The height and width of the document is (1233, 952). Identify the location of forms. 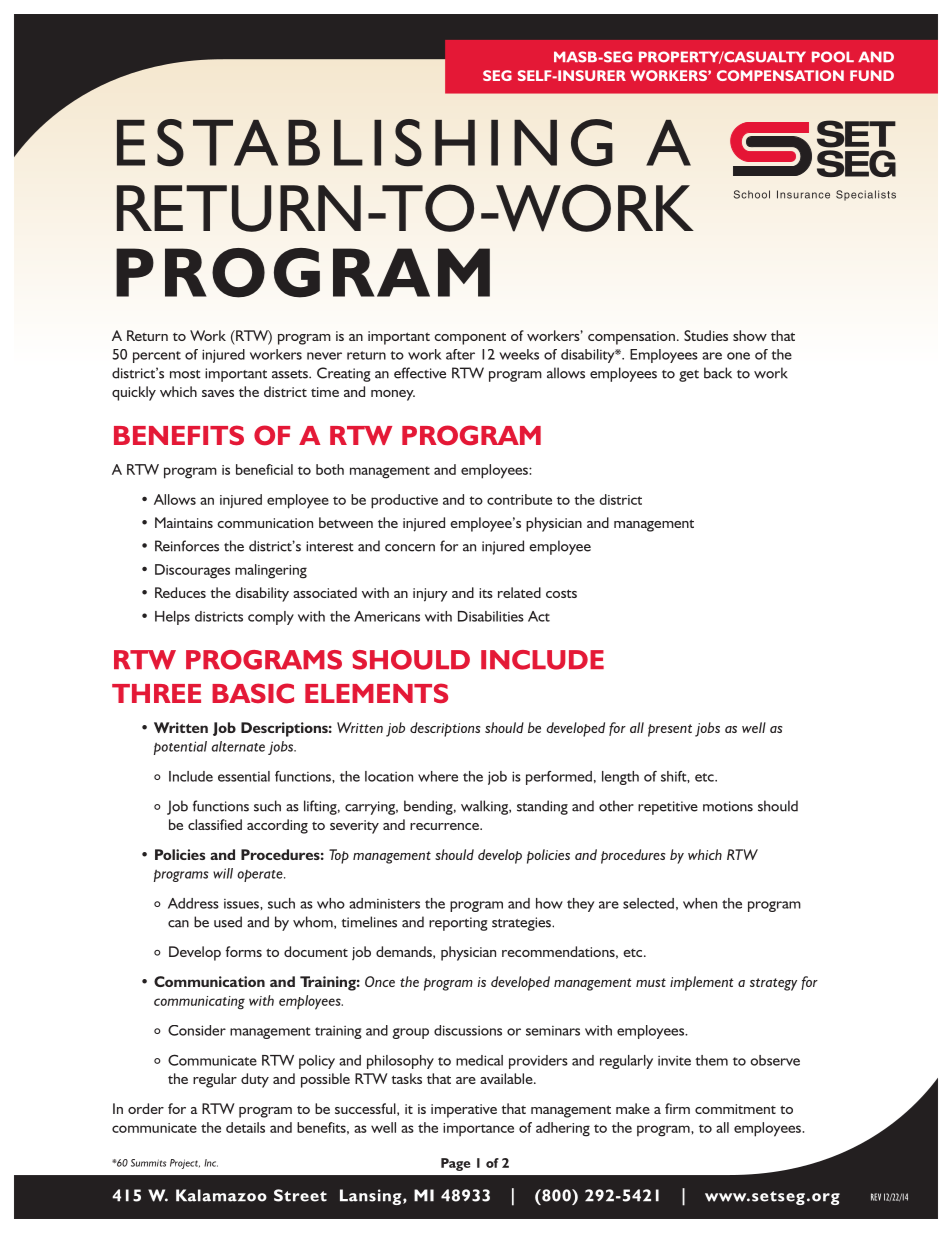
(244, 951).
